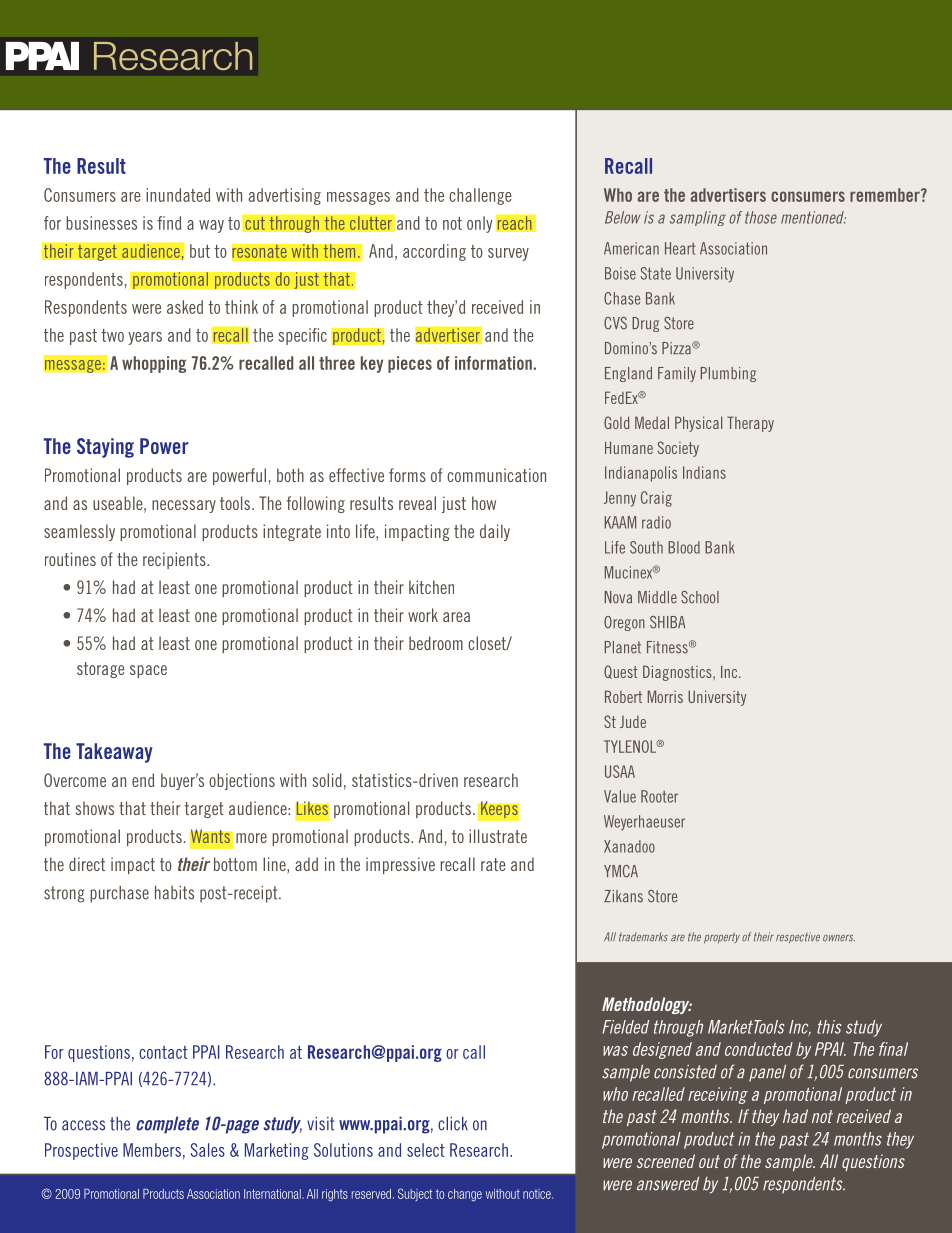 The height and width of the screenshot is (1233, 952). Describe the element at coordinates (465, 1195) in the screenshot. I see `change` at that location.
